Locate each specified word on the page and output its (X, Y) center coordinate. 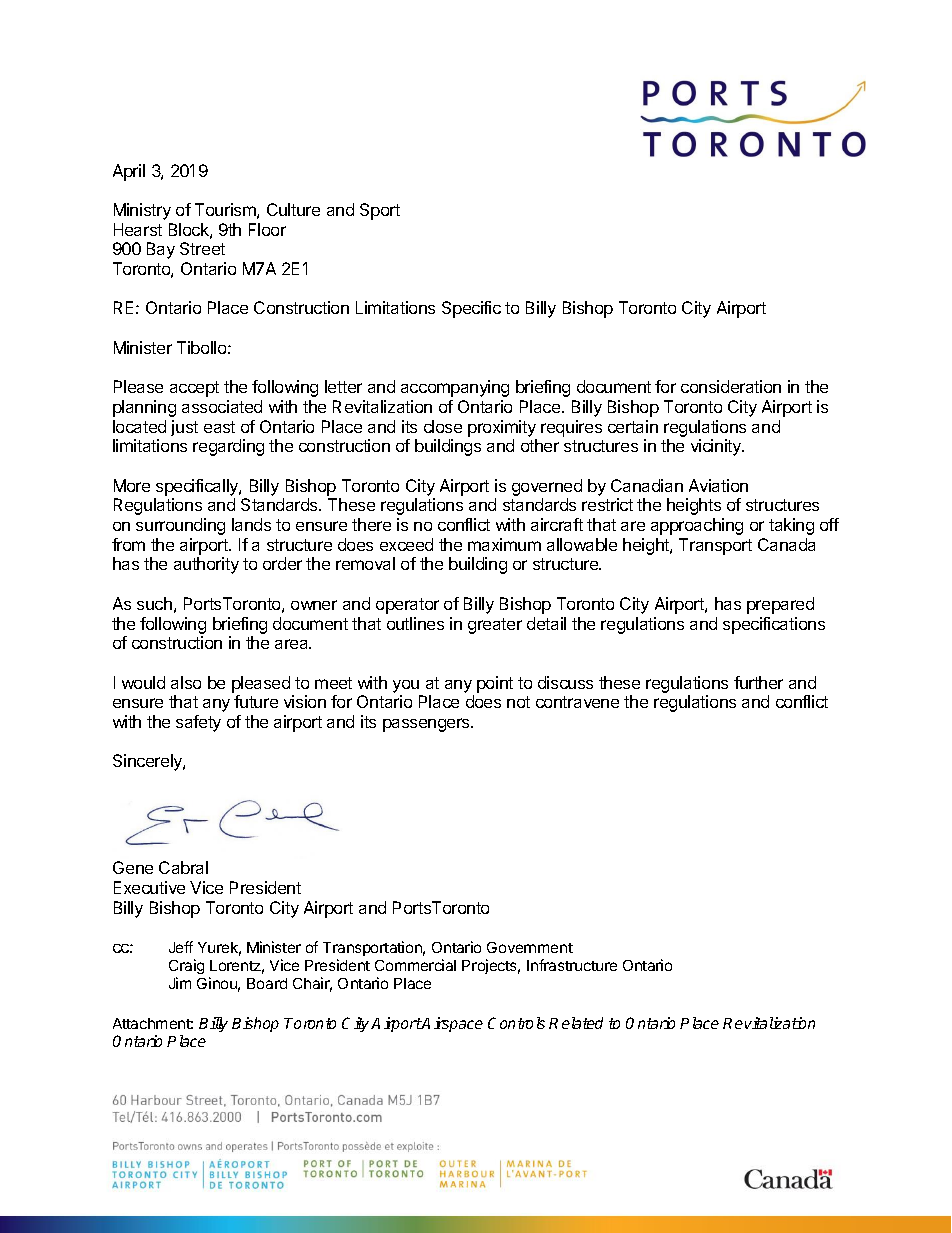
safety (198, 723)
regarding (228, 447)
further (758, 682)
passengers (427, 725)
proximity (502, 428)
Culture (293, 209)
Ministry (142, 211)
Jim (180, 983)
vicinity (717, 447)
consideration (731, 386)
